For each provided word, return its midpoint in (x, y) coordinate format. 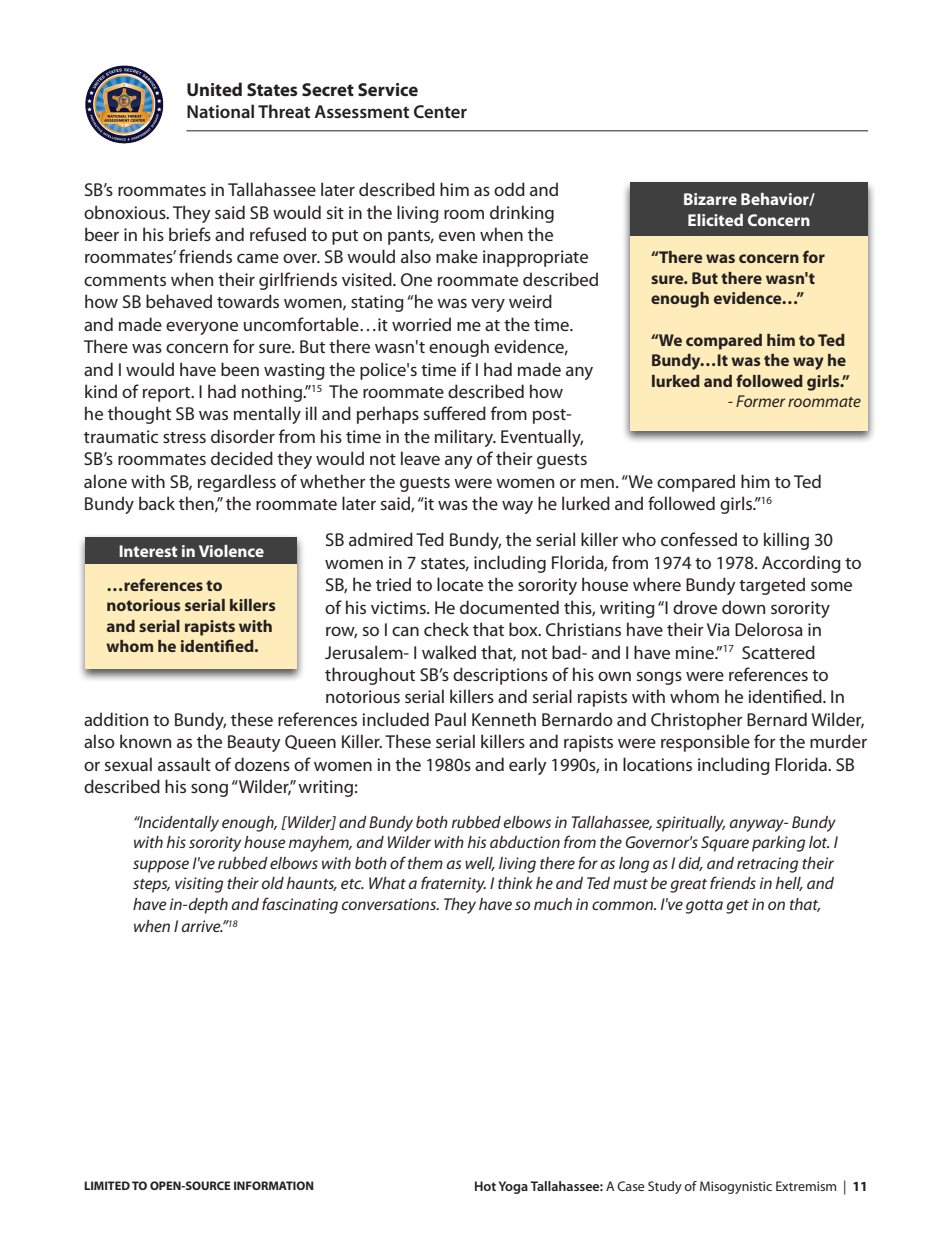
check (446, 629)
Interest (148, 551)
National (220, 111)
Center (440, 111)
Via (718, 629)
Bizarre (710, 199)
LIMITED (107, 1185)
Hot (485, 1186)
